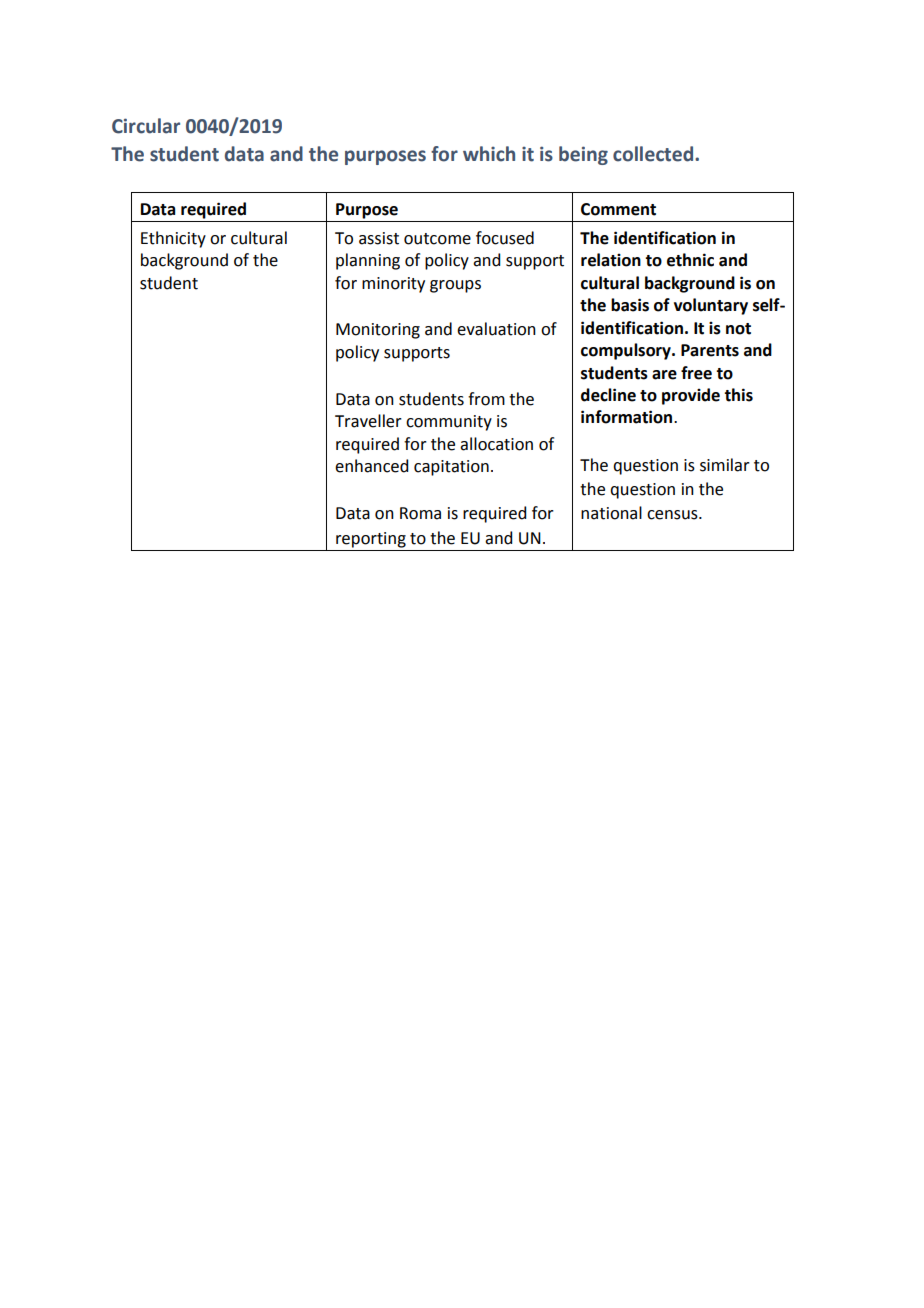 This screenshot has height=1308, width=924. I want to click on reporting, so click(371, 540).
